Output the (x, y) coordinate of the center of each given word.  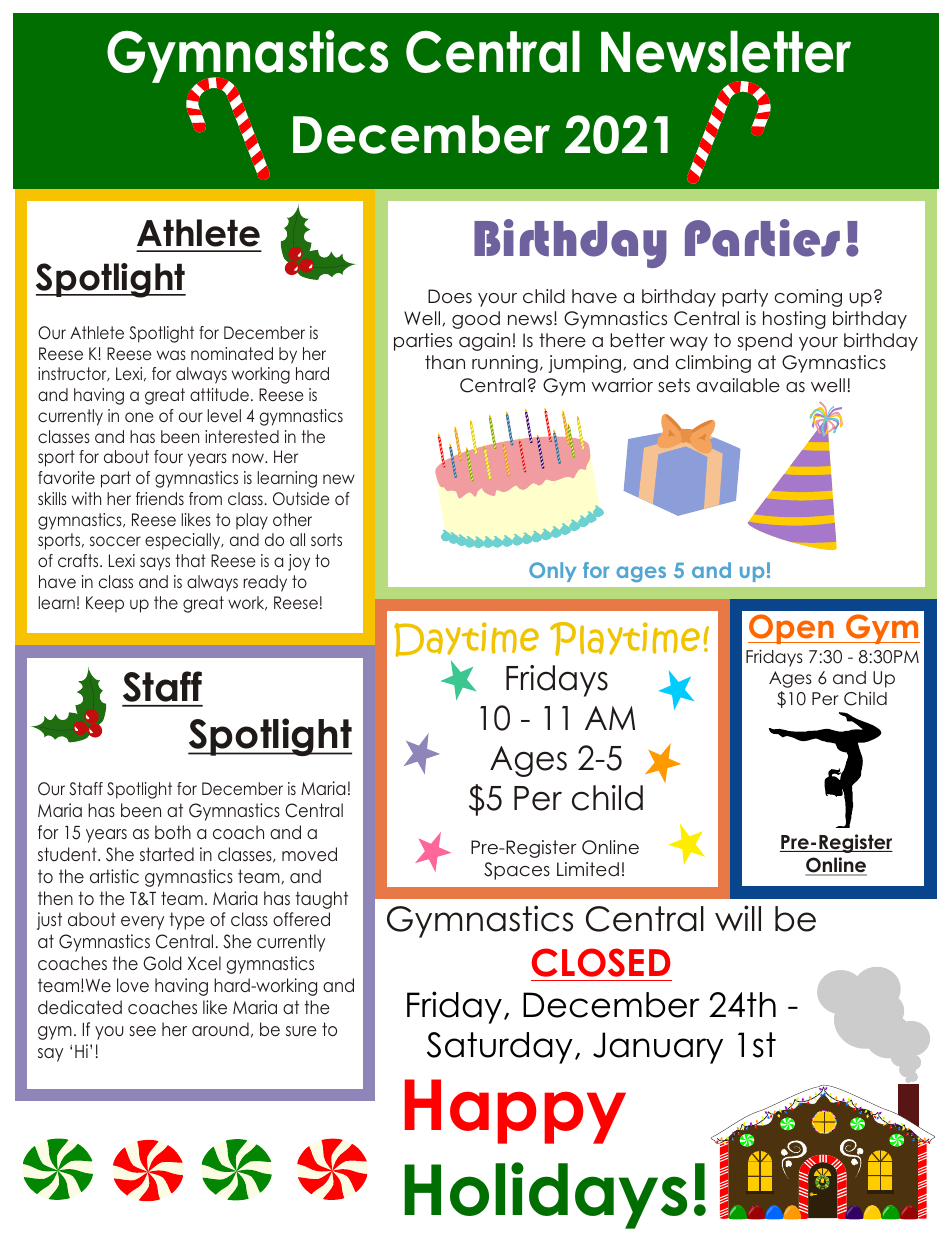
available (738, 385)
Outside (301, 499)
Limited (588, 869)
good (476, 320)
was (171, 355)
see (142, 1031)
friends (160, 498)
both (173, 832)
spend (764, 342)
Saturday (500, 1048)
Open (792, 629)
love (133, 985)
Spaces (517, 871)
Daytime (466, 639)
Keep (105, 604)
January (658, 1048)
